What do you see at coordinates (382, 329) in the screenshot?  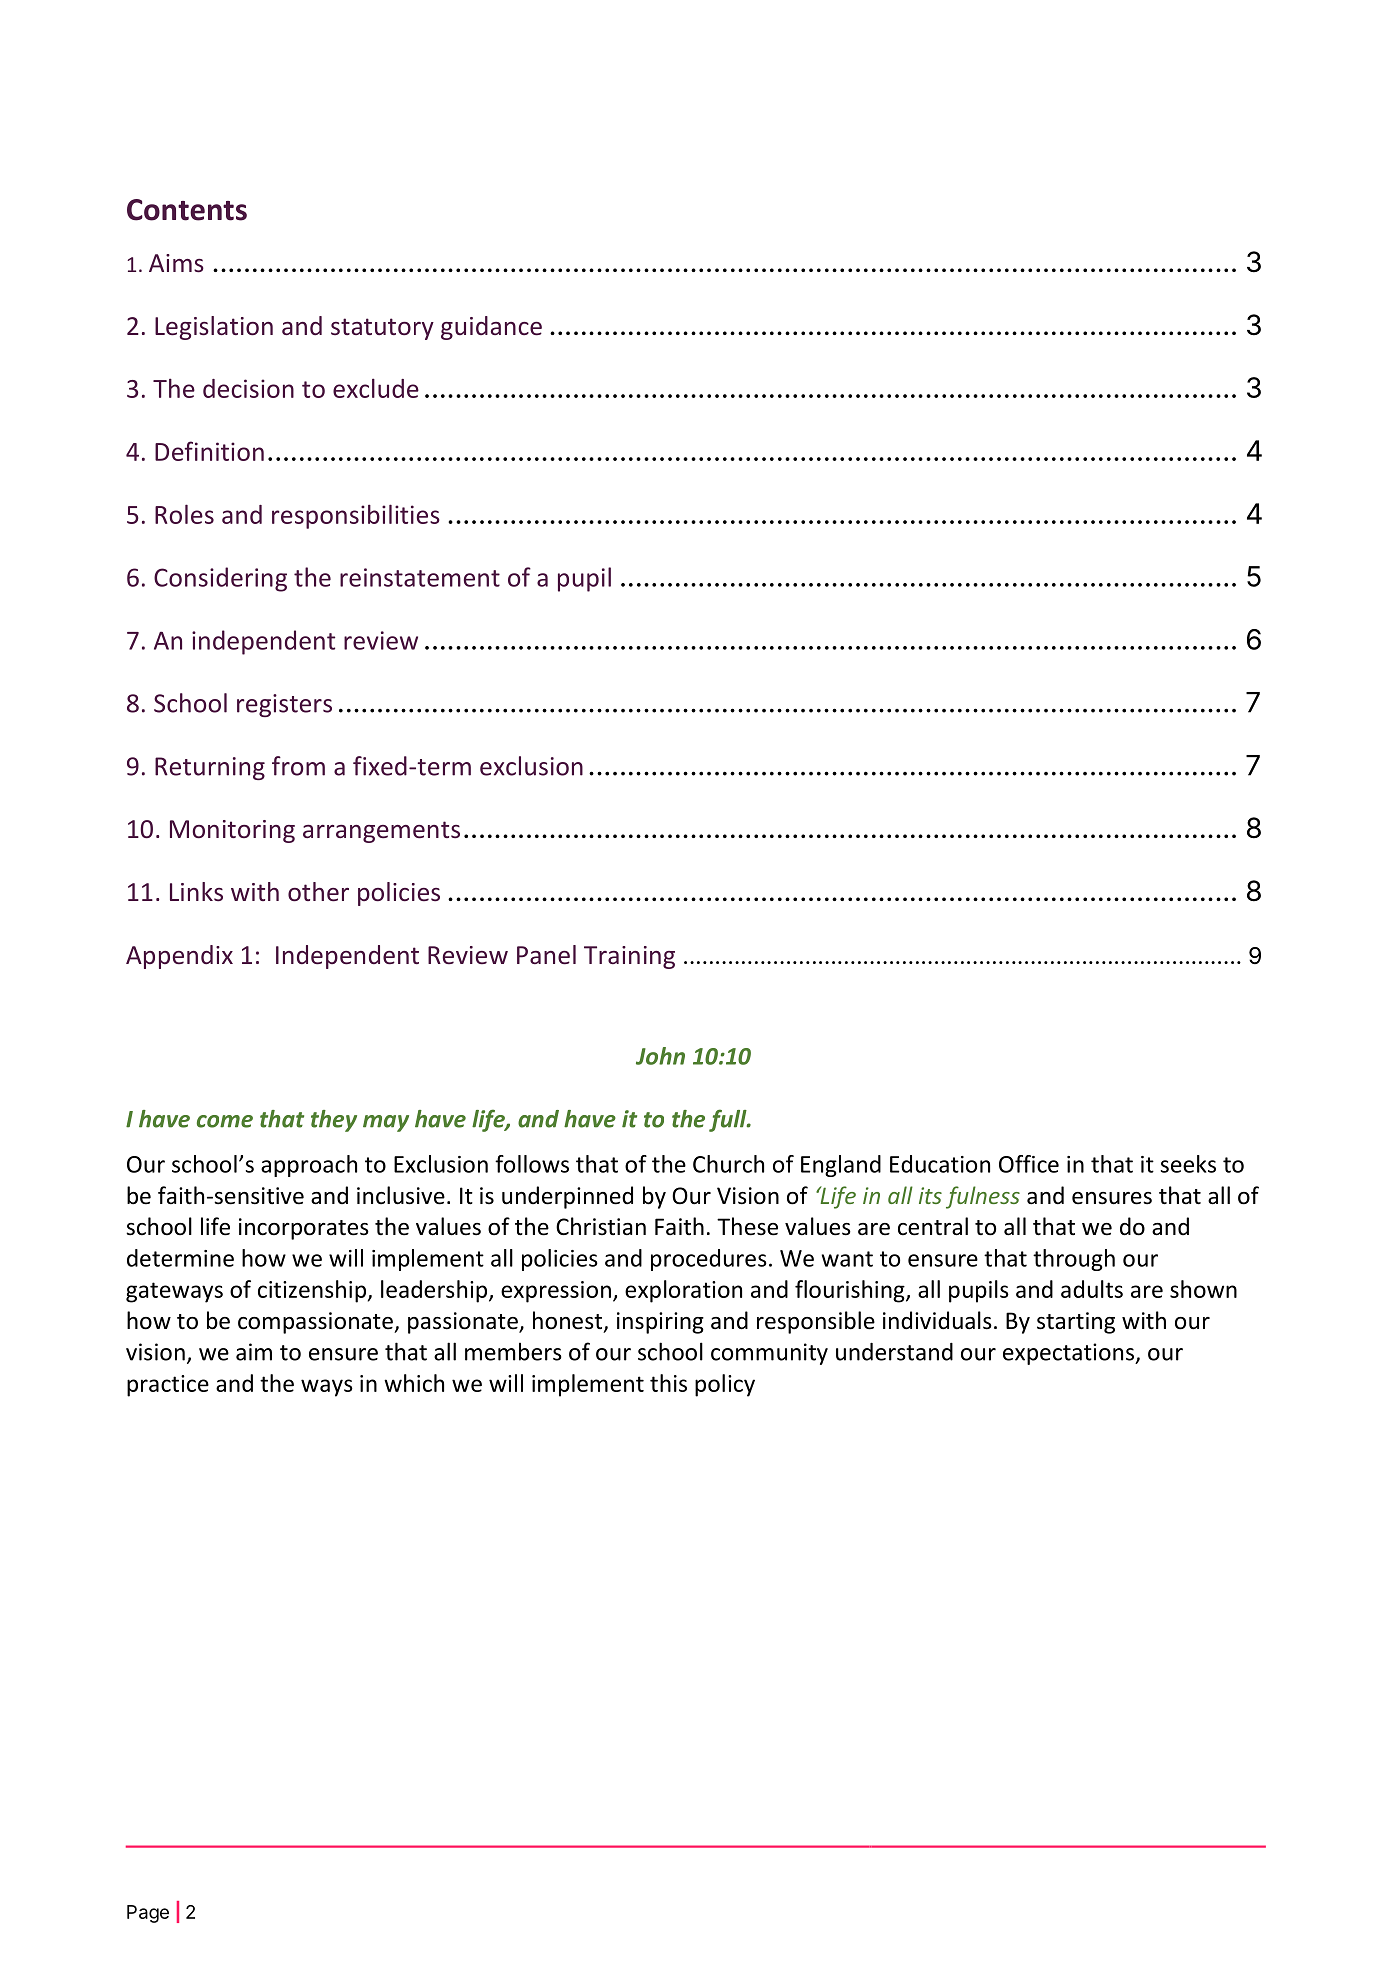 I see `statutory` at bounding box center [382, 329].
